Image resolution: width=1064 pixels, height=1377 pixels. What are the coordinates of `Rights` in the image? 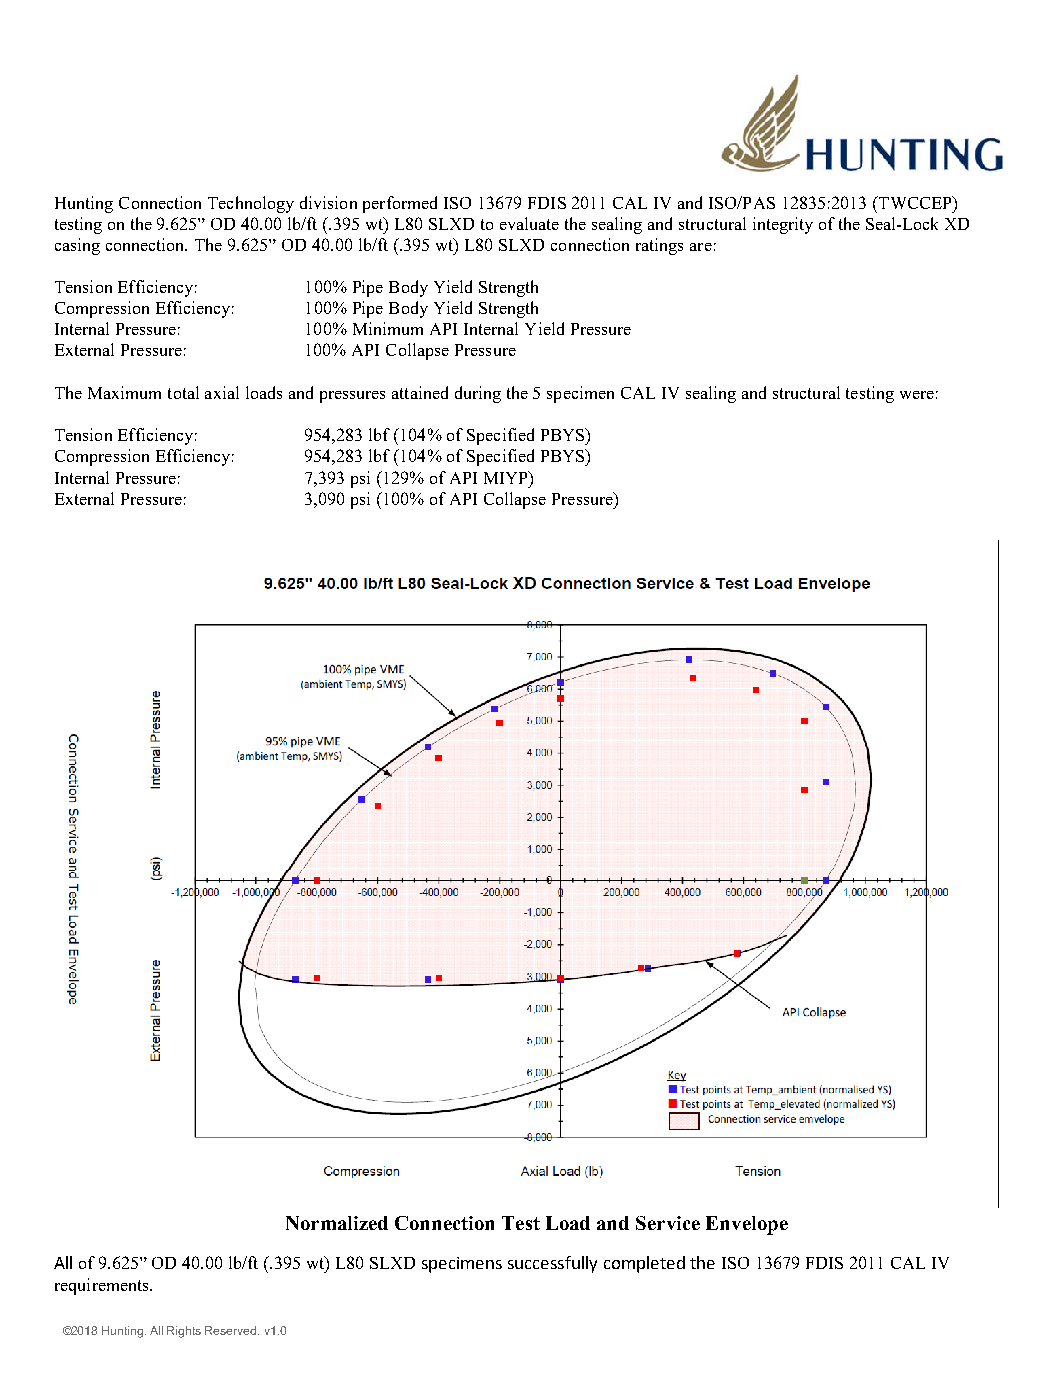 It's located at (184, 1332).
